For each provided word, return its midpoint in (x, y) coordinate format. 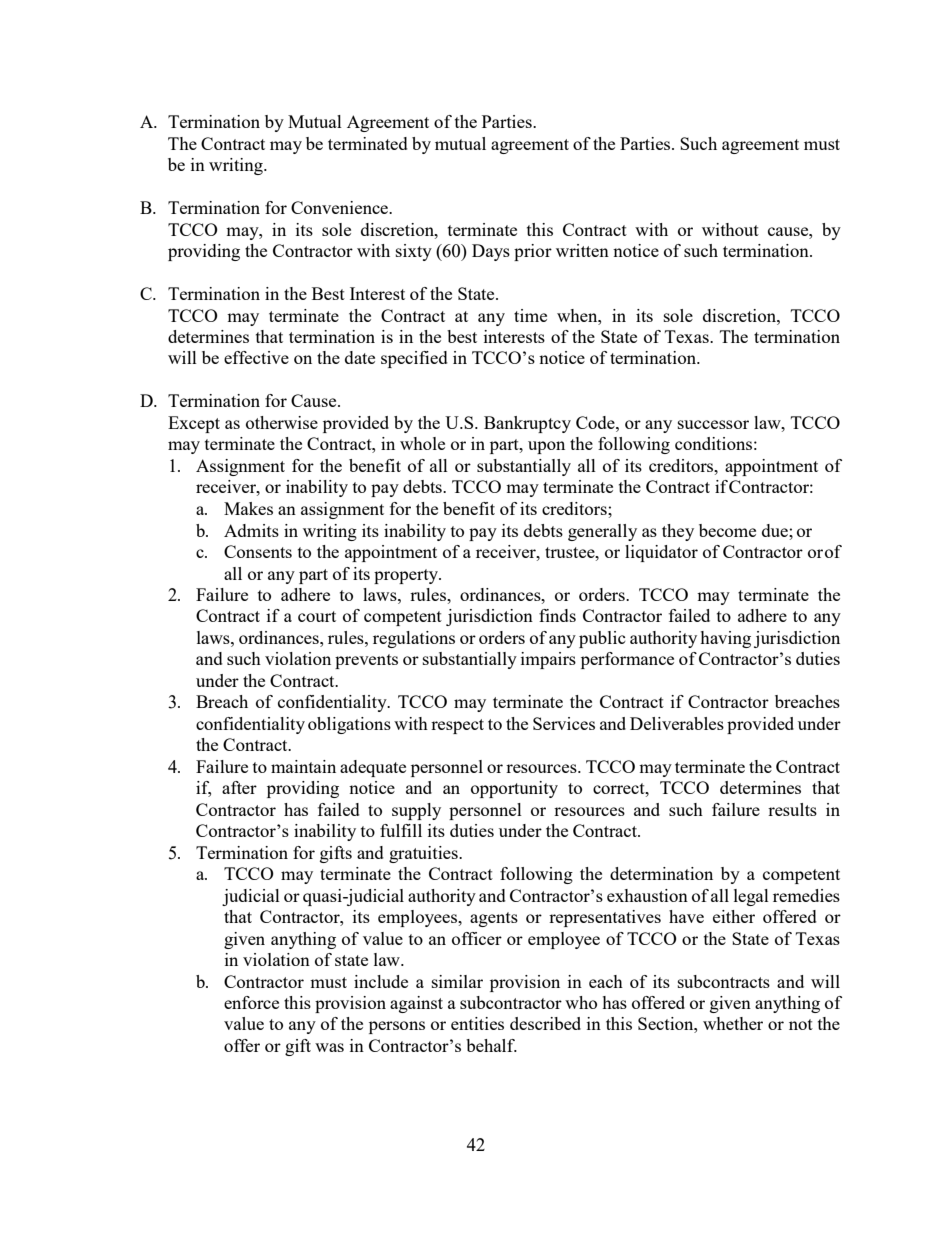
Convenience (340, 207)
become (727, 530)
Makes (248, 508)
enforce (251, 1002)
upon (546, 447)
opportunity (514, 789)
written (582, 250)
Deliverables (677, 723)
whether (733, 1023)
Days (491, 252)
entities (477, 1023)
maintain (303, 766)
